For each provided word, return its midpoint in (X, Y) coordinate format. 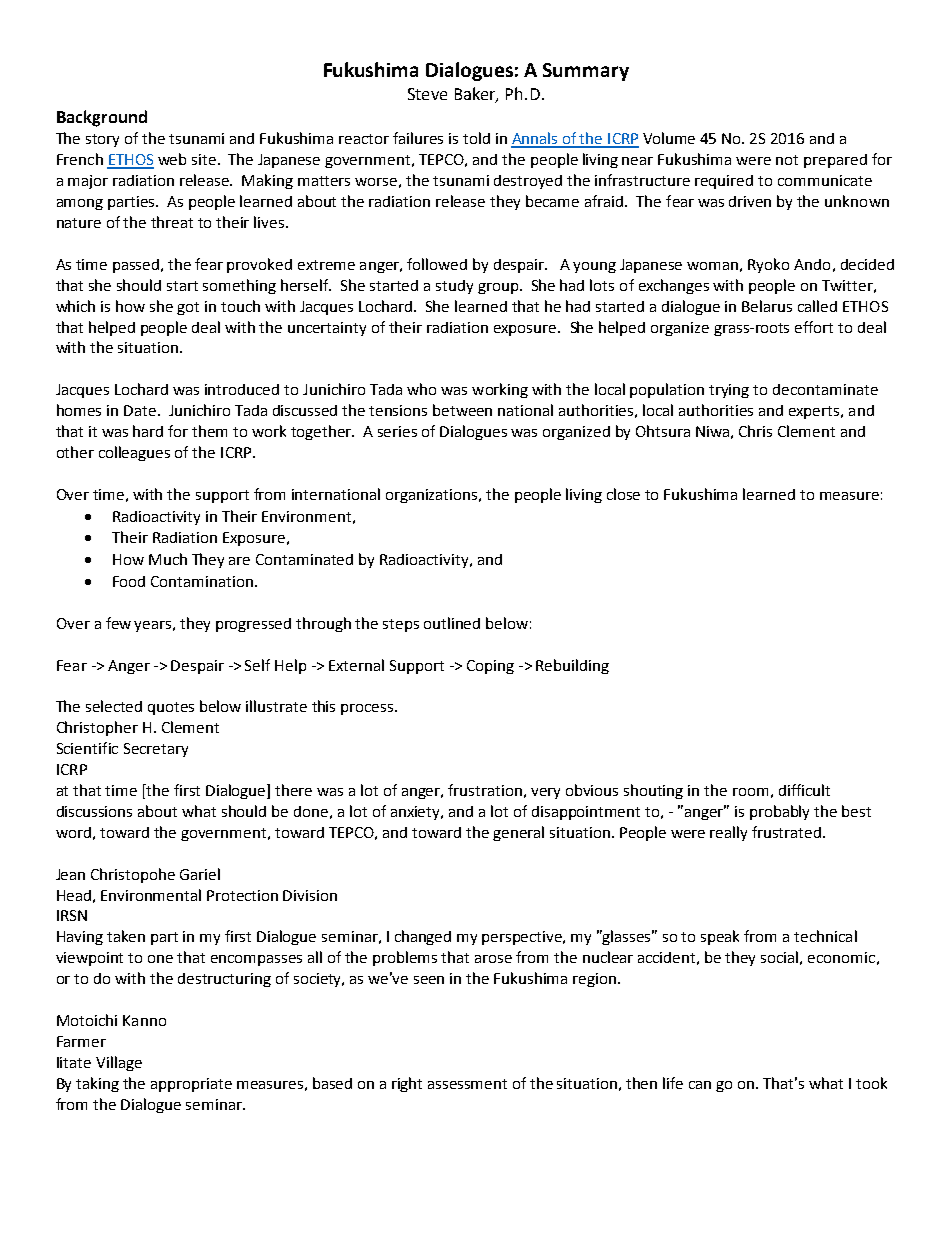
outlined (452, 623)
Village (119, 1063)
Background (102, 118)
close (623, 494)
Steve (427, 94)
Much (168, 559)
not (787, 160)
